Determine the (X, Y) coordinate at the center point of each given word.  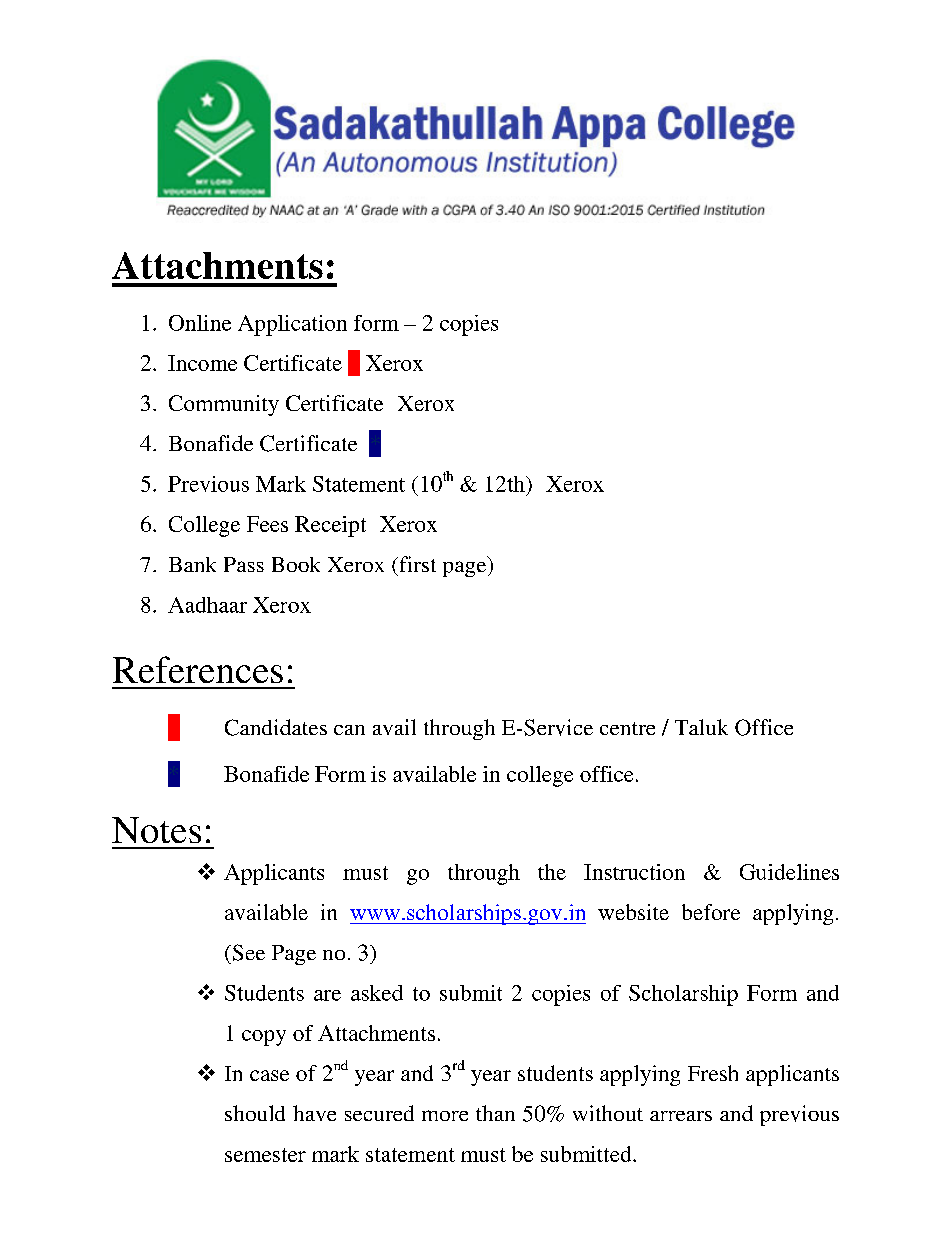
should (255, 1113)
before (711, 912)
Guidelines (789, 872)
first (416, 564)
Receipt (330, 526)
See (247, 952)
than (495, 1113)
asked (377, 993)
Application (292, 325)
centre (627, 728)
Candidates (276, 727)
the (552, 872)
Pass (244, 564)
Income (202, 363)
